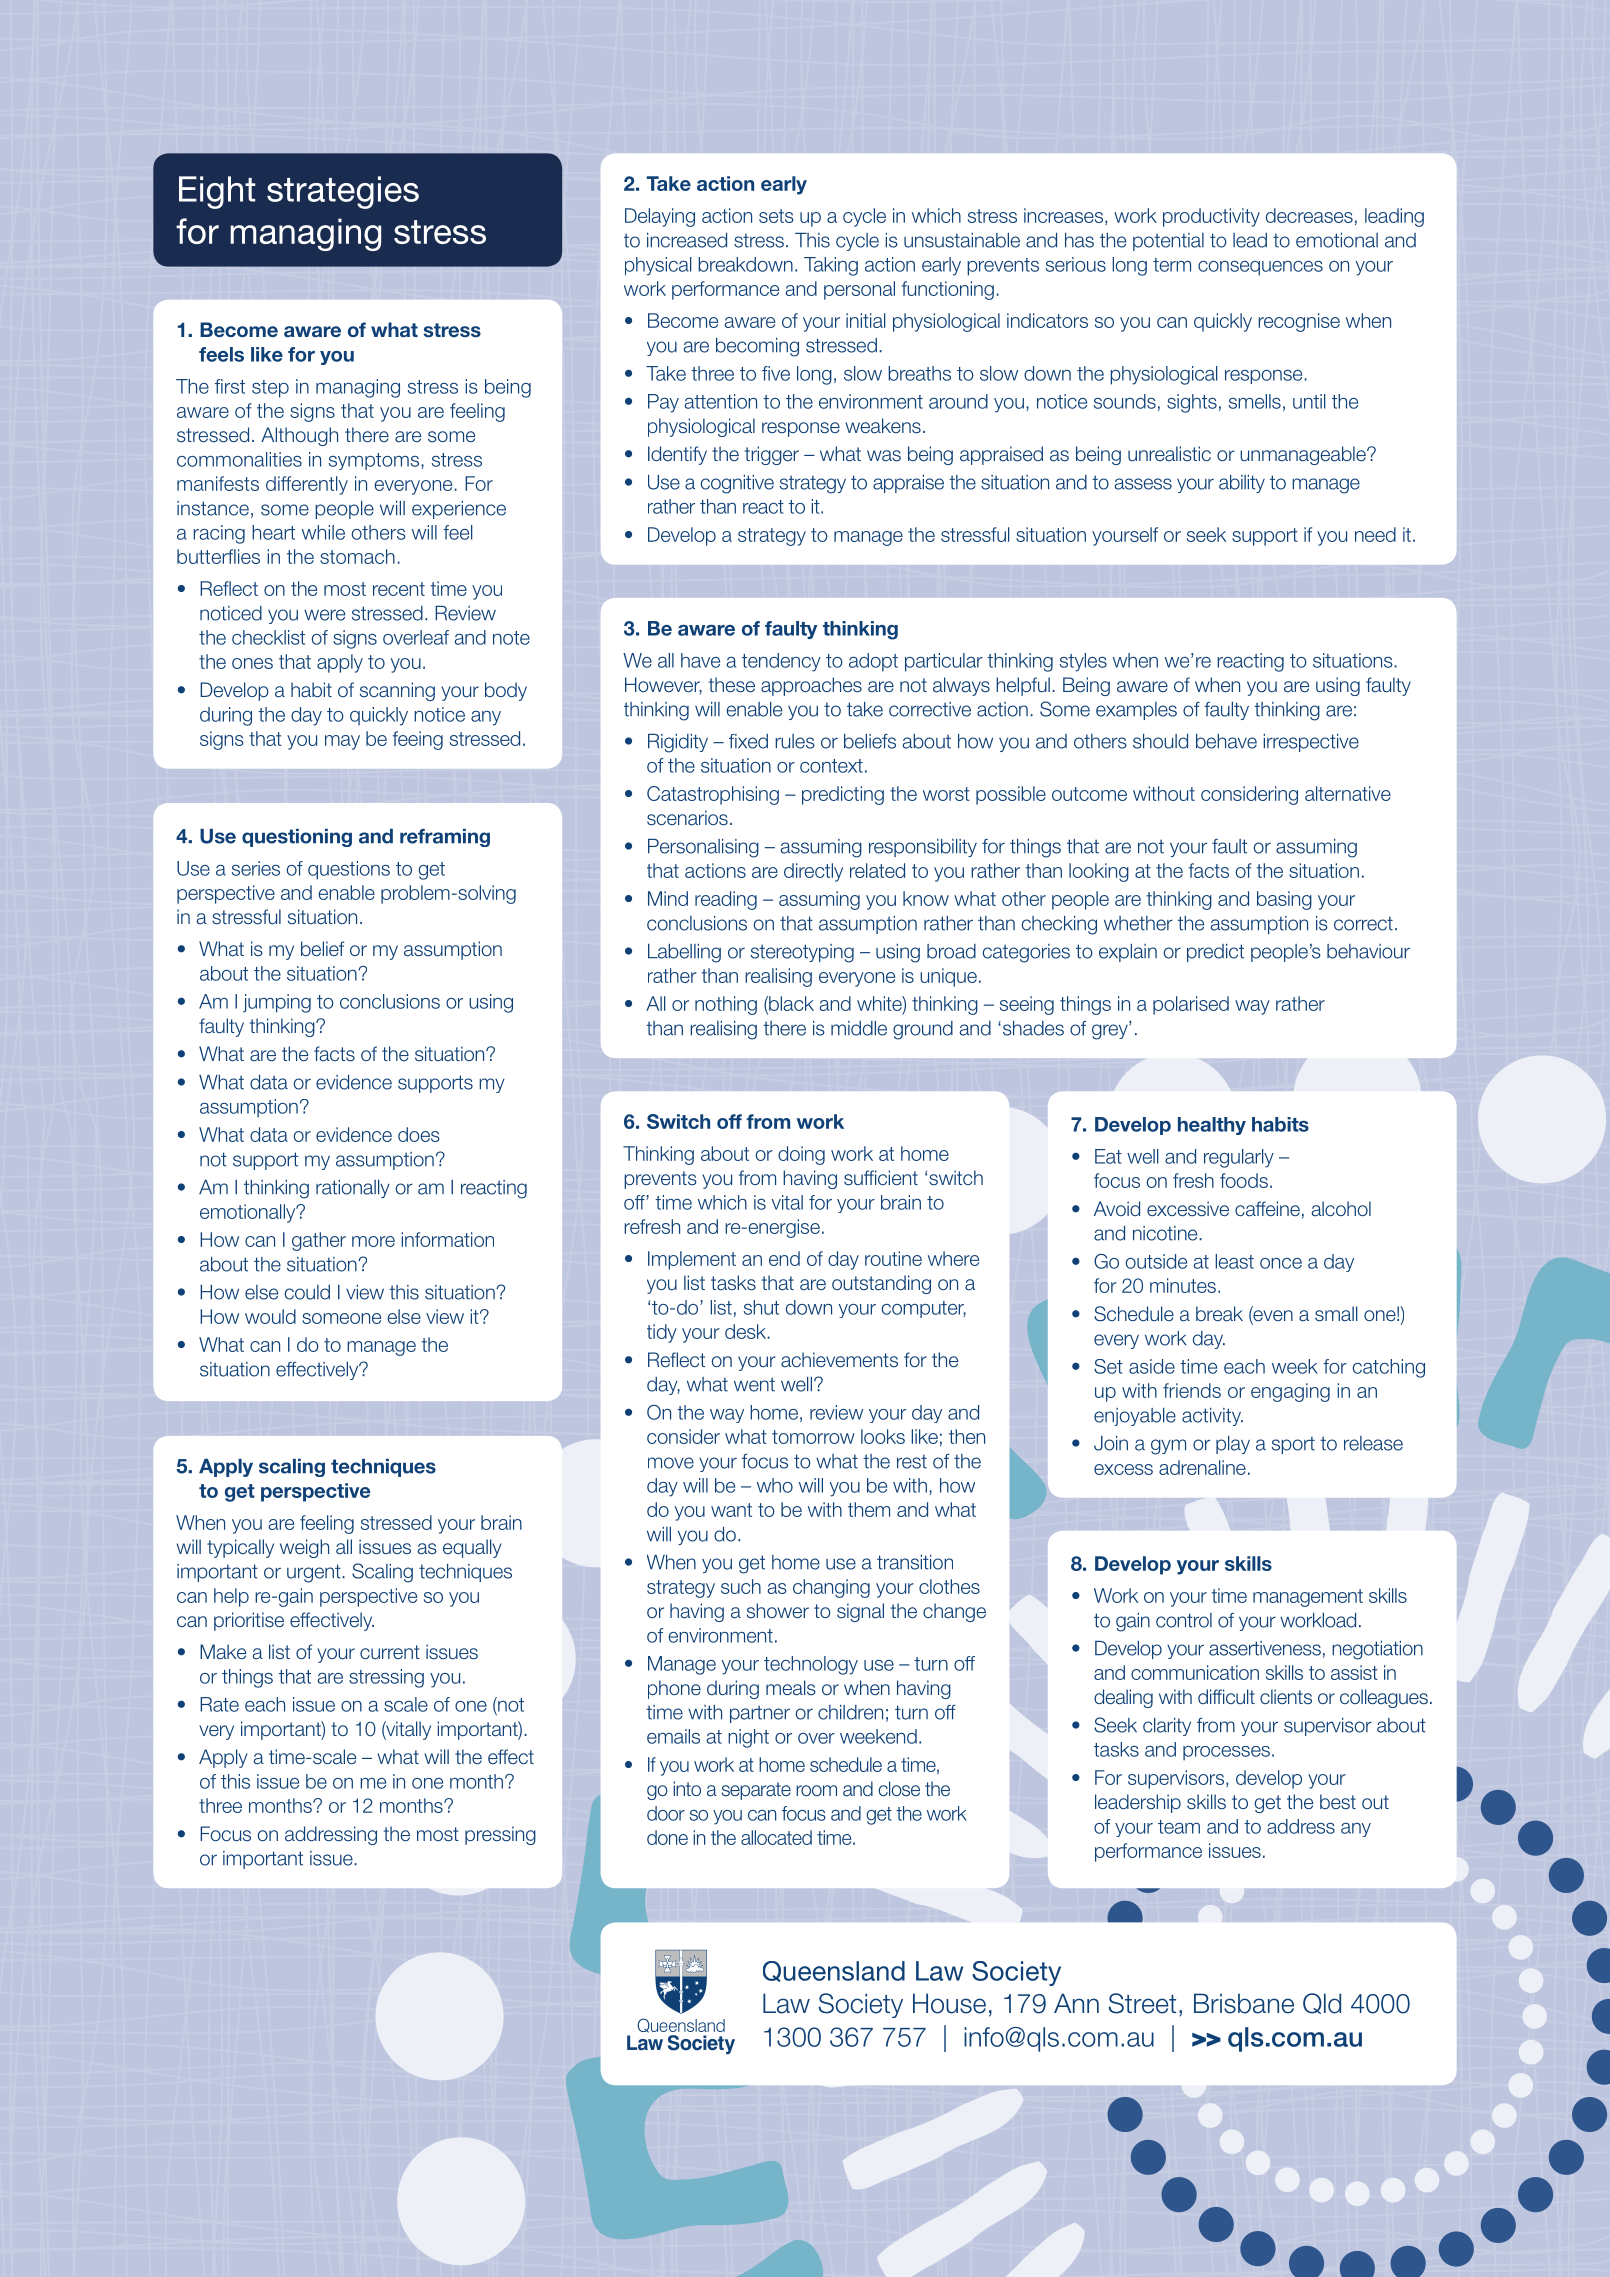 This screenshot has height=2277, width=1610. I want to click on alternative, so click(1348, 793).
